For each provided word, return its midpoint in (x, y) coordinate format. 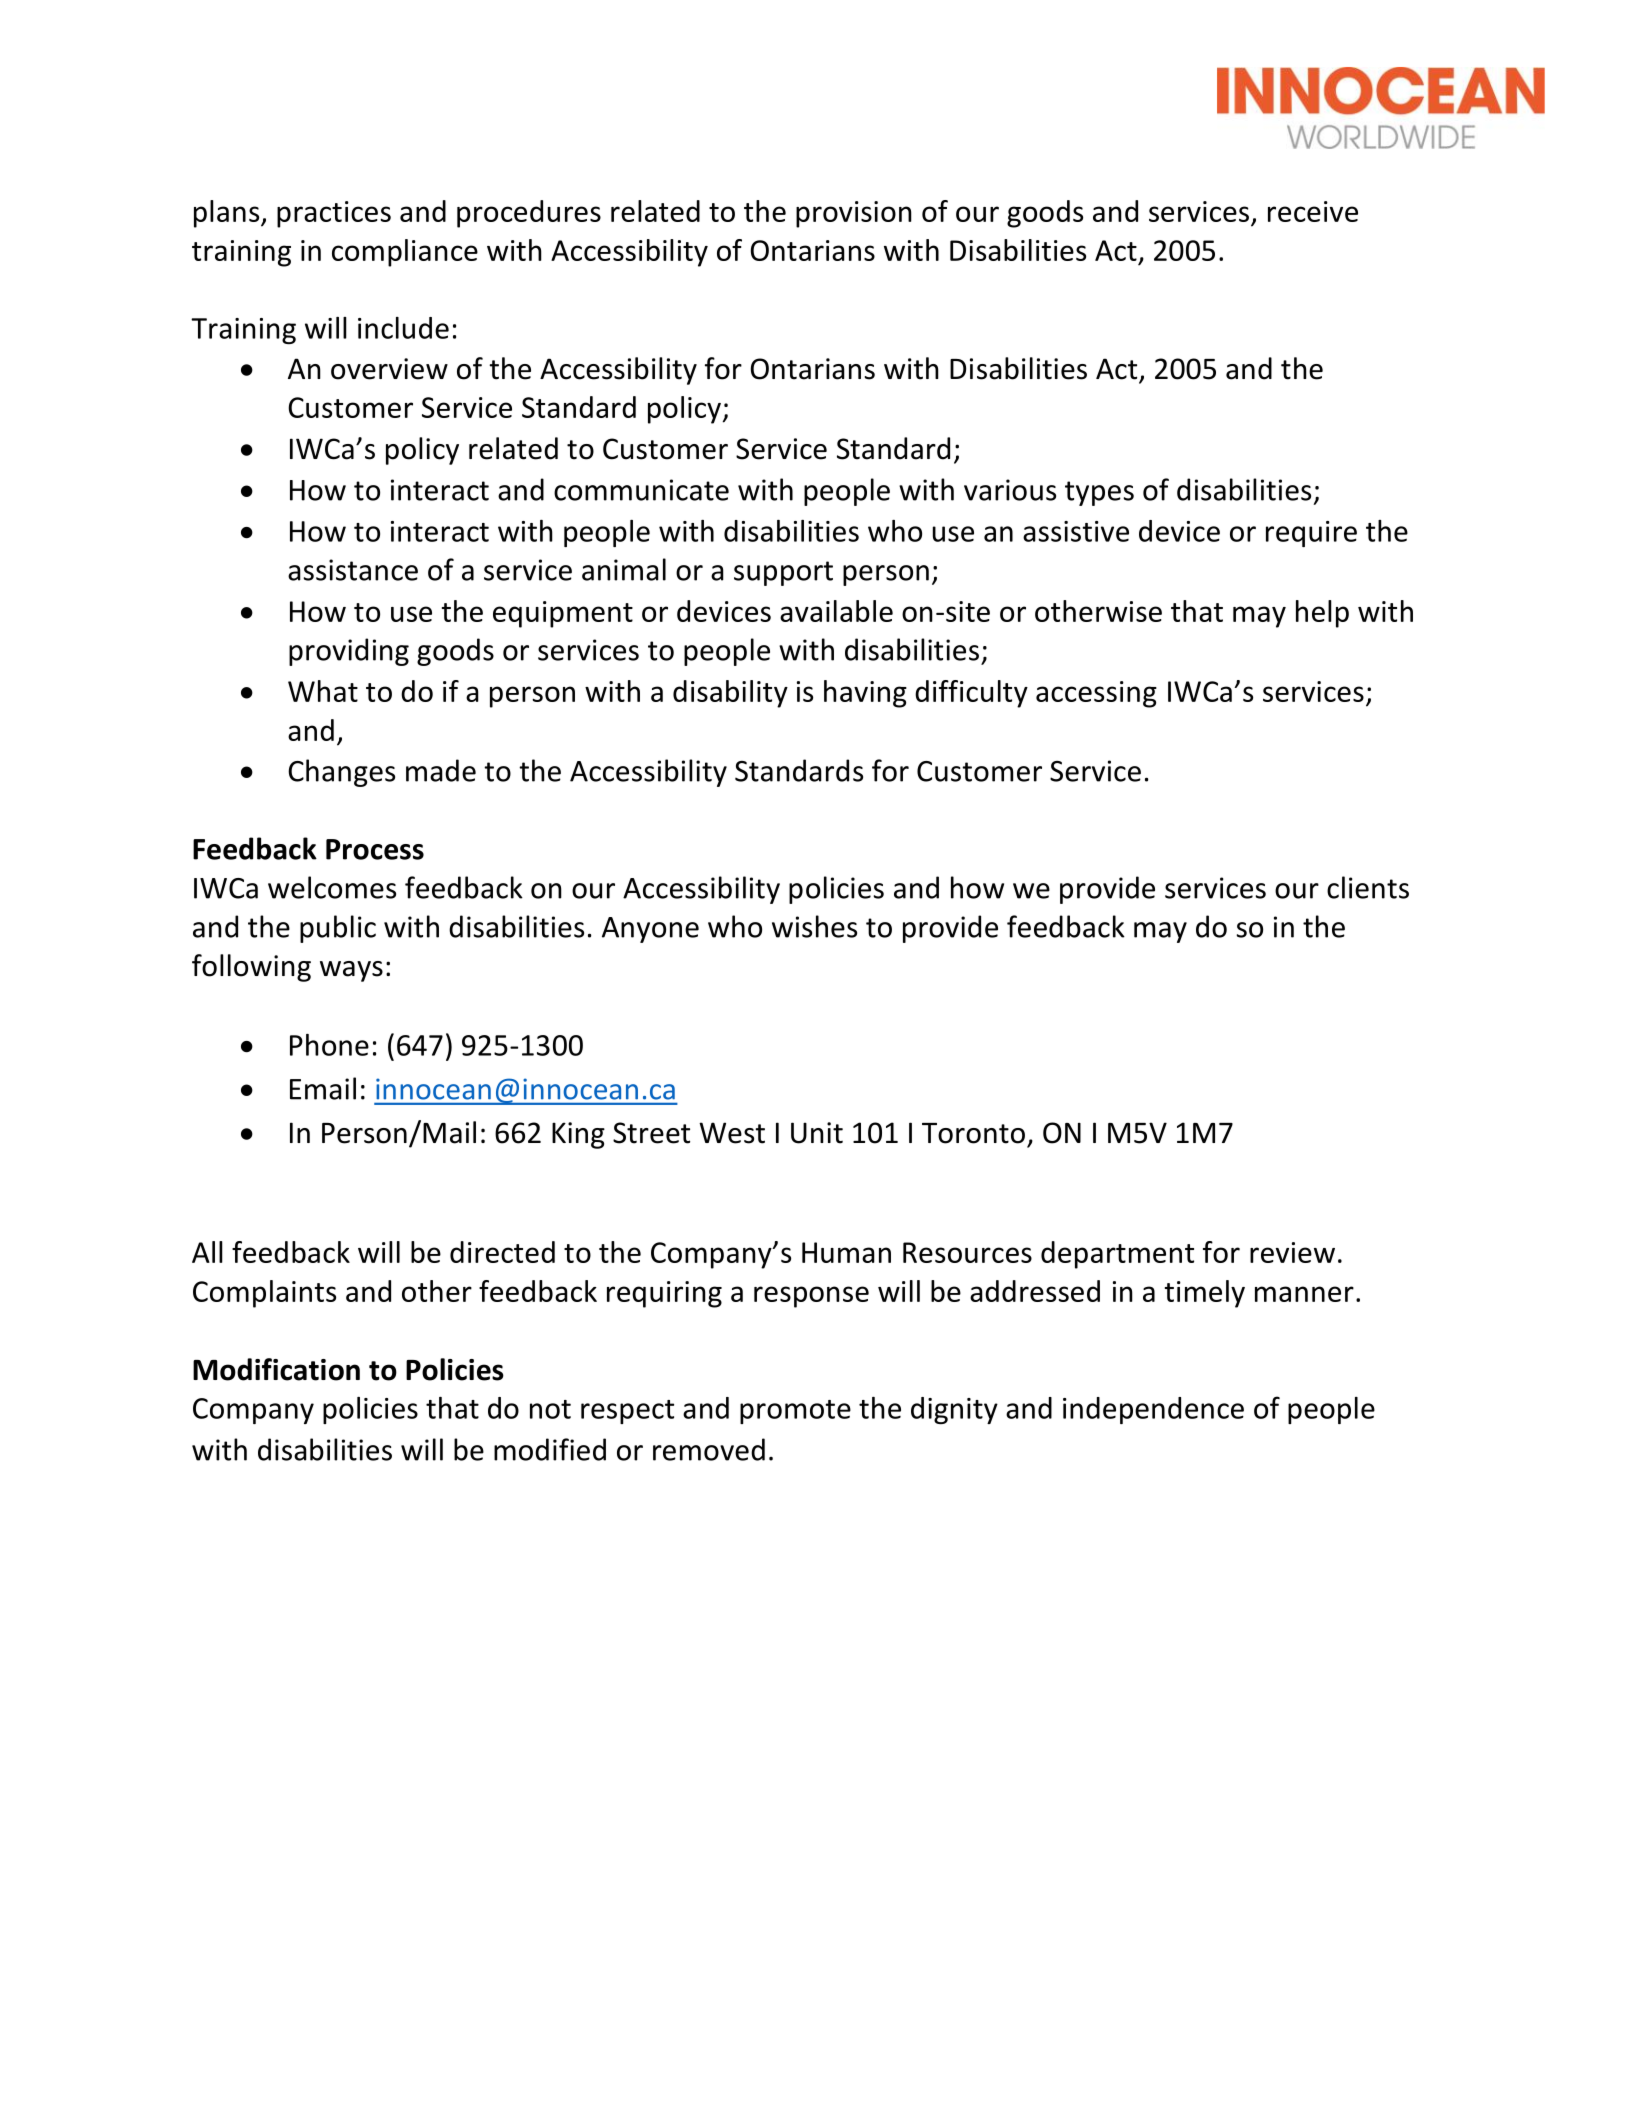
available (836, 611)
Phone (329, 1045)
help (1322, 614)
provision (854, 214)
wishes (814, 926)
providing (349, 652)
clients (1368, 887)
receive (1313, 211)
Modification (276, 1369)
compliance (405, 253)
